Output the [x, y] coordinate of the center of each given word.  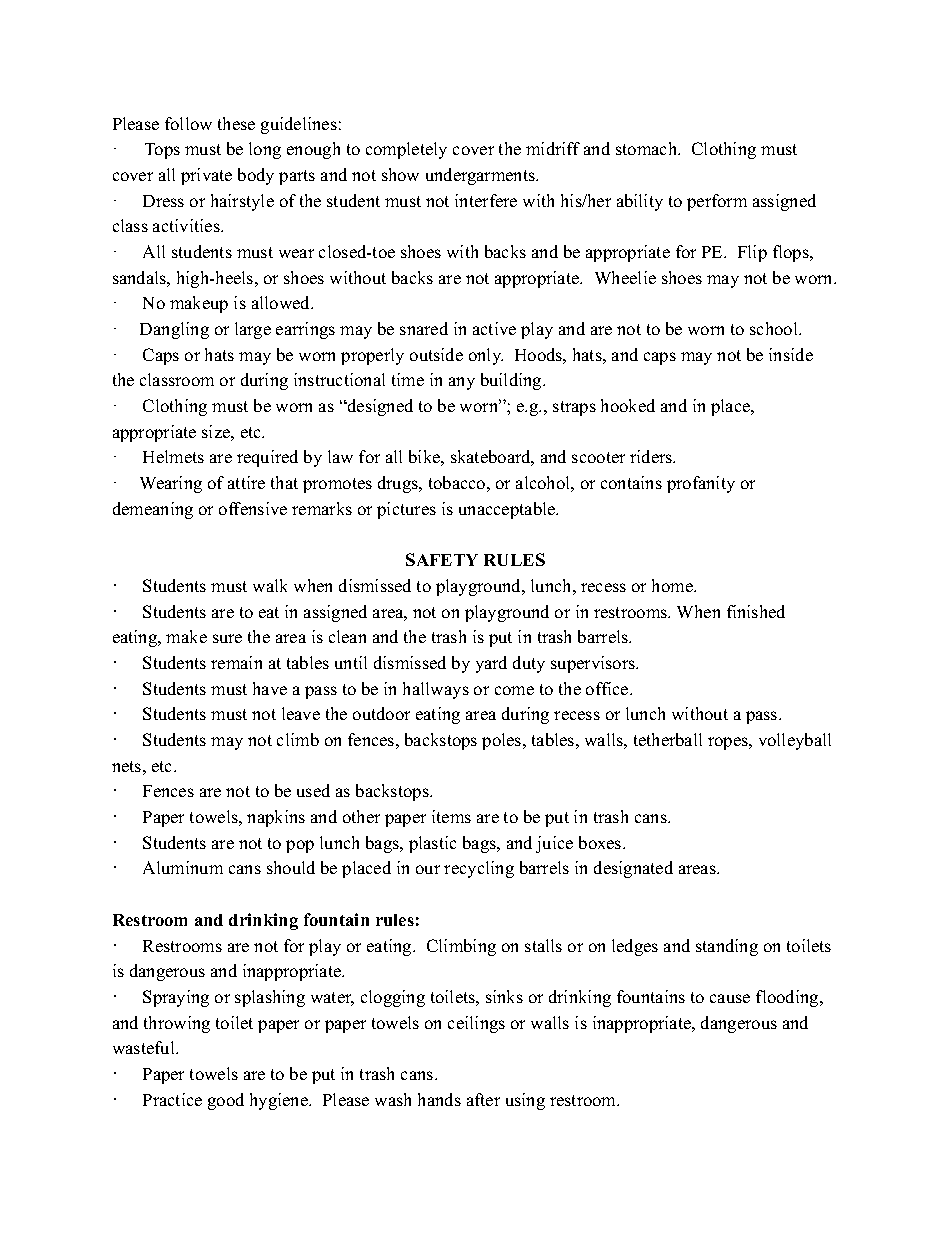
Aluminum [183, 867]
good [226, 1101]
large [253, 330]
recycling [479, 869]
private [206, 176]
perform [717, 202]
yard [491, 664]
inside [791, 354]
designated [633, 869]
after [483, 1099]
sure [227, 638]
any [462, 383]
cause [730, 998]
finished [756, 611]
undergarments [481, 176]
